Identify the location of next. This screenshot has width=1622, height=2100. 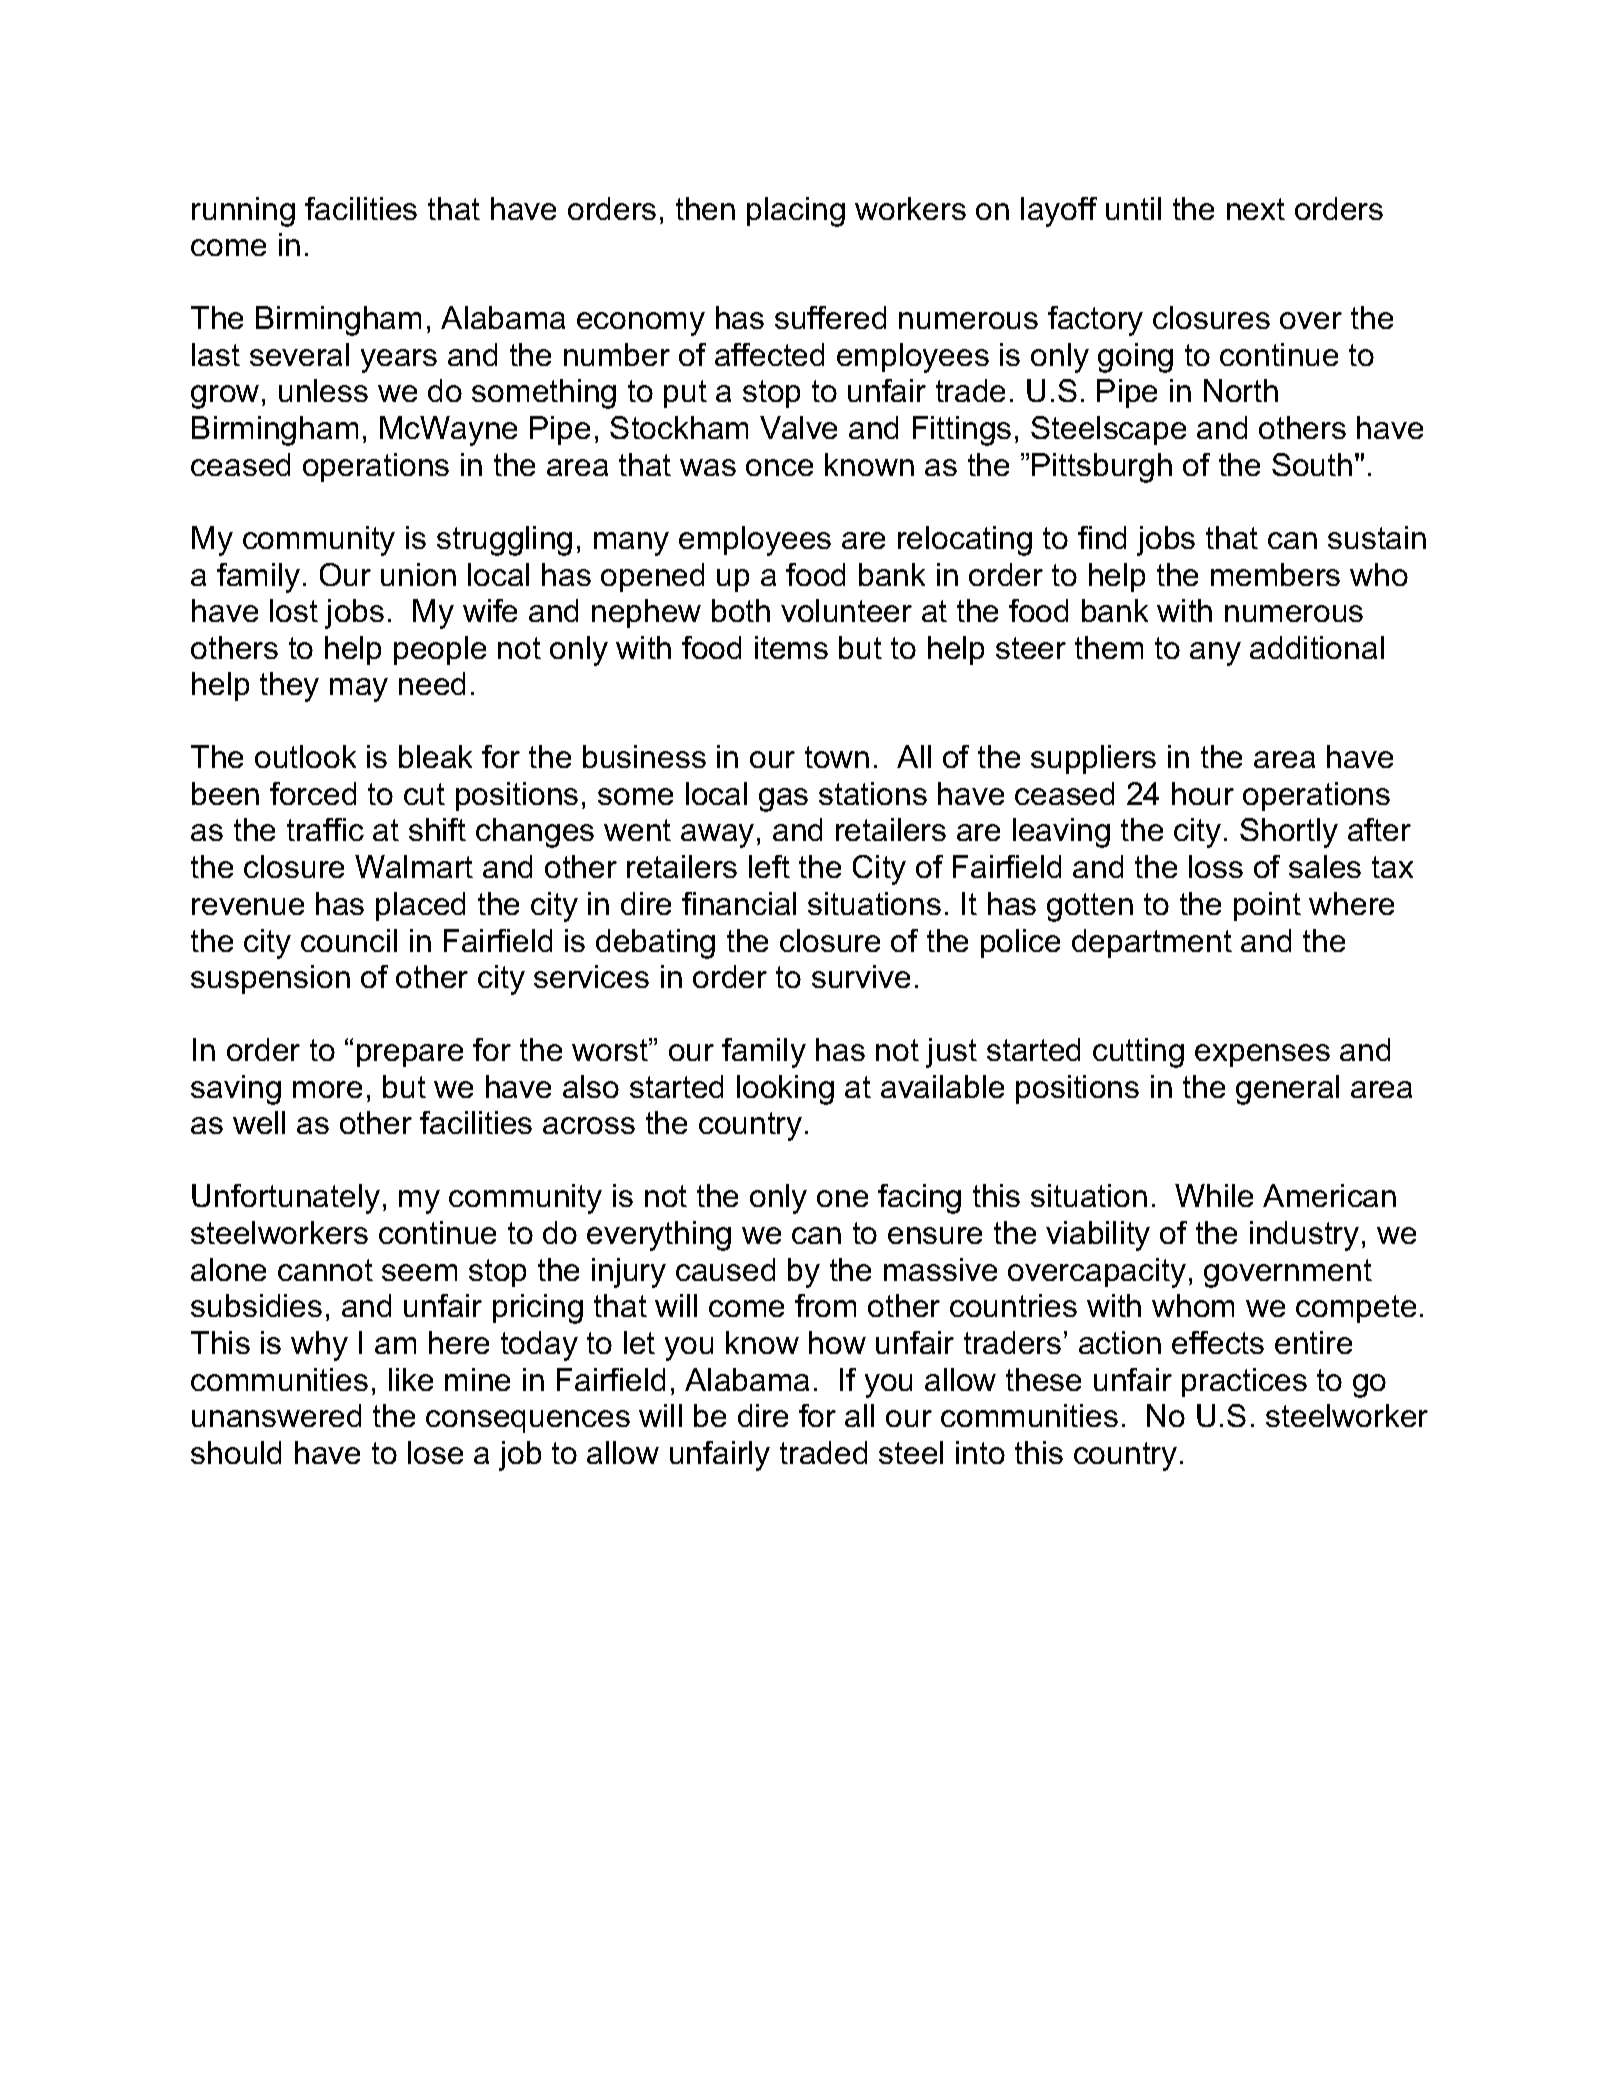
(1256, 209).
